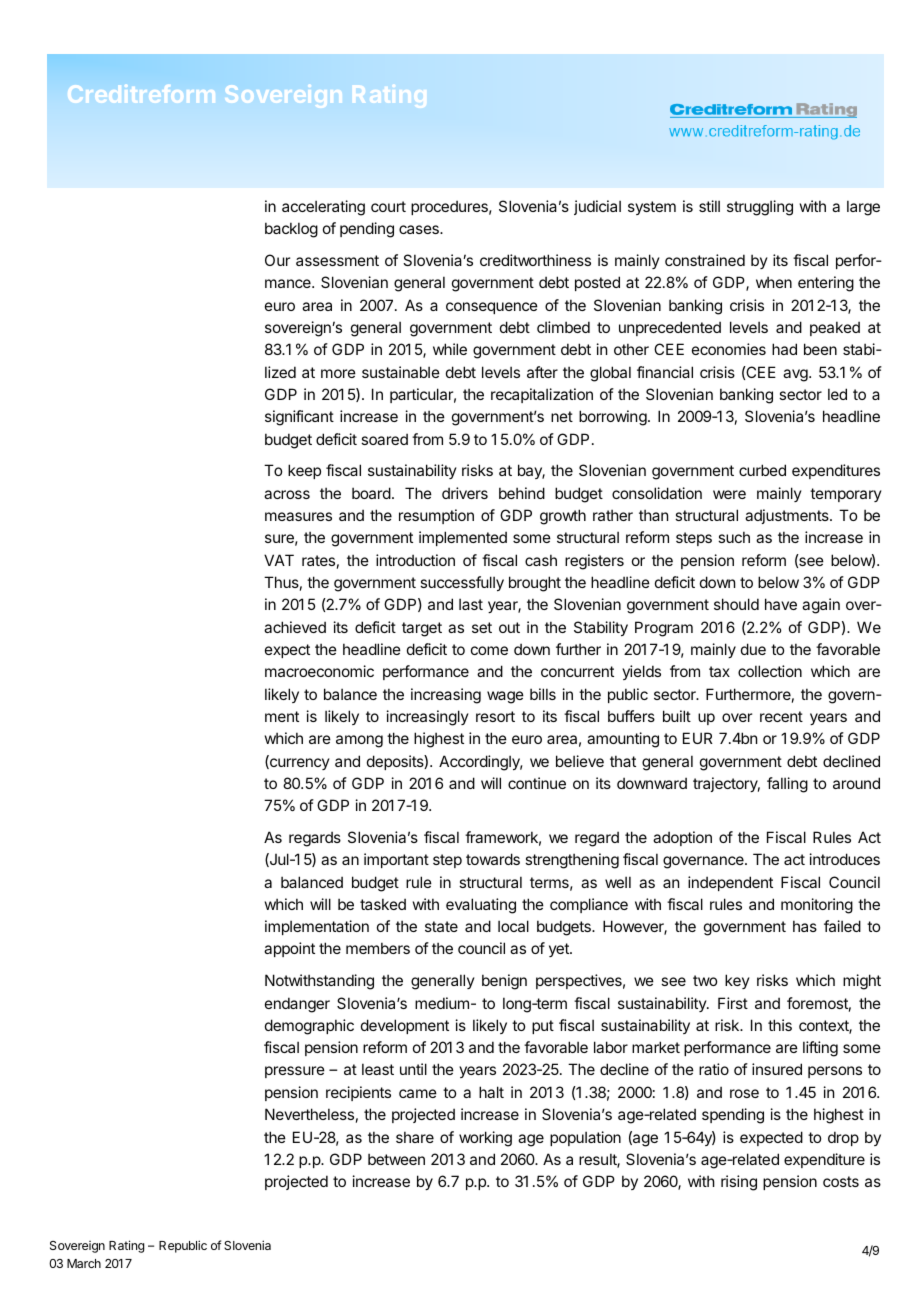  What do you see at coordinates (495, 716) in the screenshot?
I see `resort` at bounding box center [495, 716].
